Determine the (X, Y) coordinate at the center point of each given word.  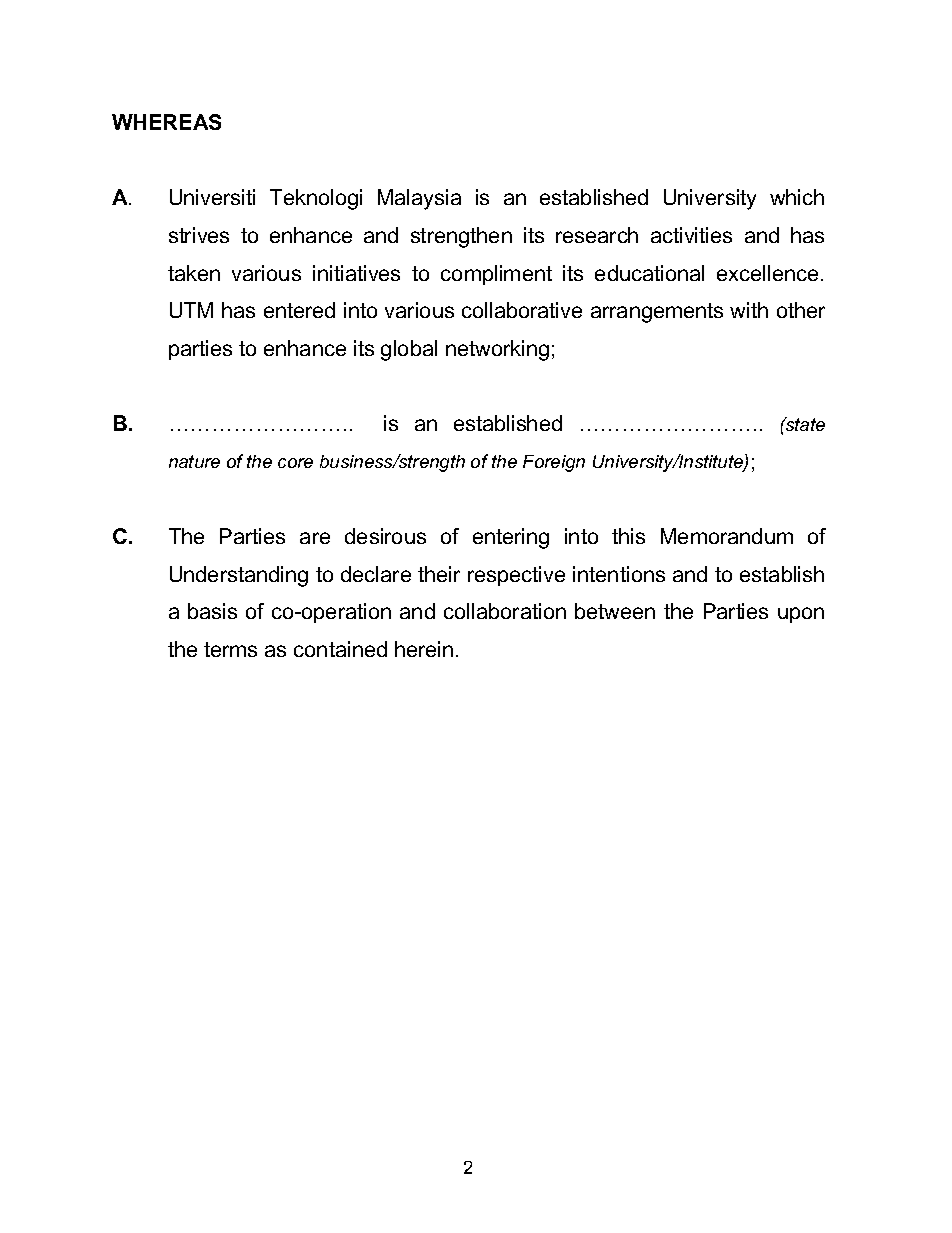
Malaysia (419, 199)
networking (497, 350)
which (797, 197)
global (409, 350)
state (804, 424)
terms (230, 649)
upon (801, 615)
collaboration (505, 611)
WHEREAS (166, 122)
